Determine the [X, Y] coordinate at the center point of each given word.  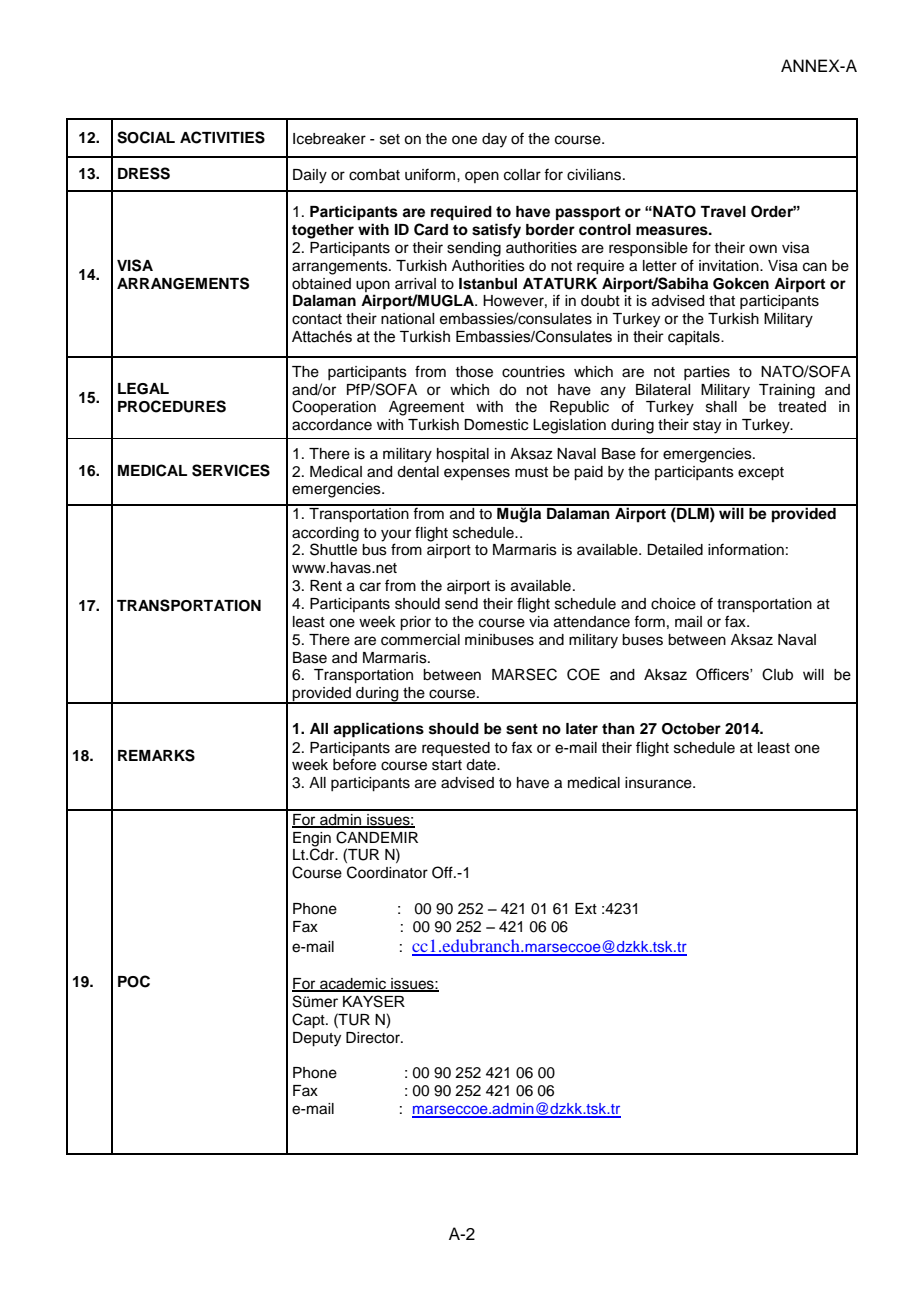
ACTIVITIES [222, 137]
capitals [695, 338]
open [482, 177]
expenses [477, 474]
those [474, 372]
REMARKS [156, 755]
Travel [723, 212]
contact [317, 319]
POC [134, 981]
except [761, 474]
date [482, 765]
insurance [659, 783]
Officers [723, 674]
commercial [420, 640]
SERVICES [231, 470]
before [354, 764]
